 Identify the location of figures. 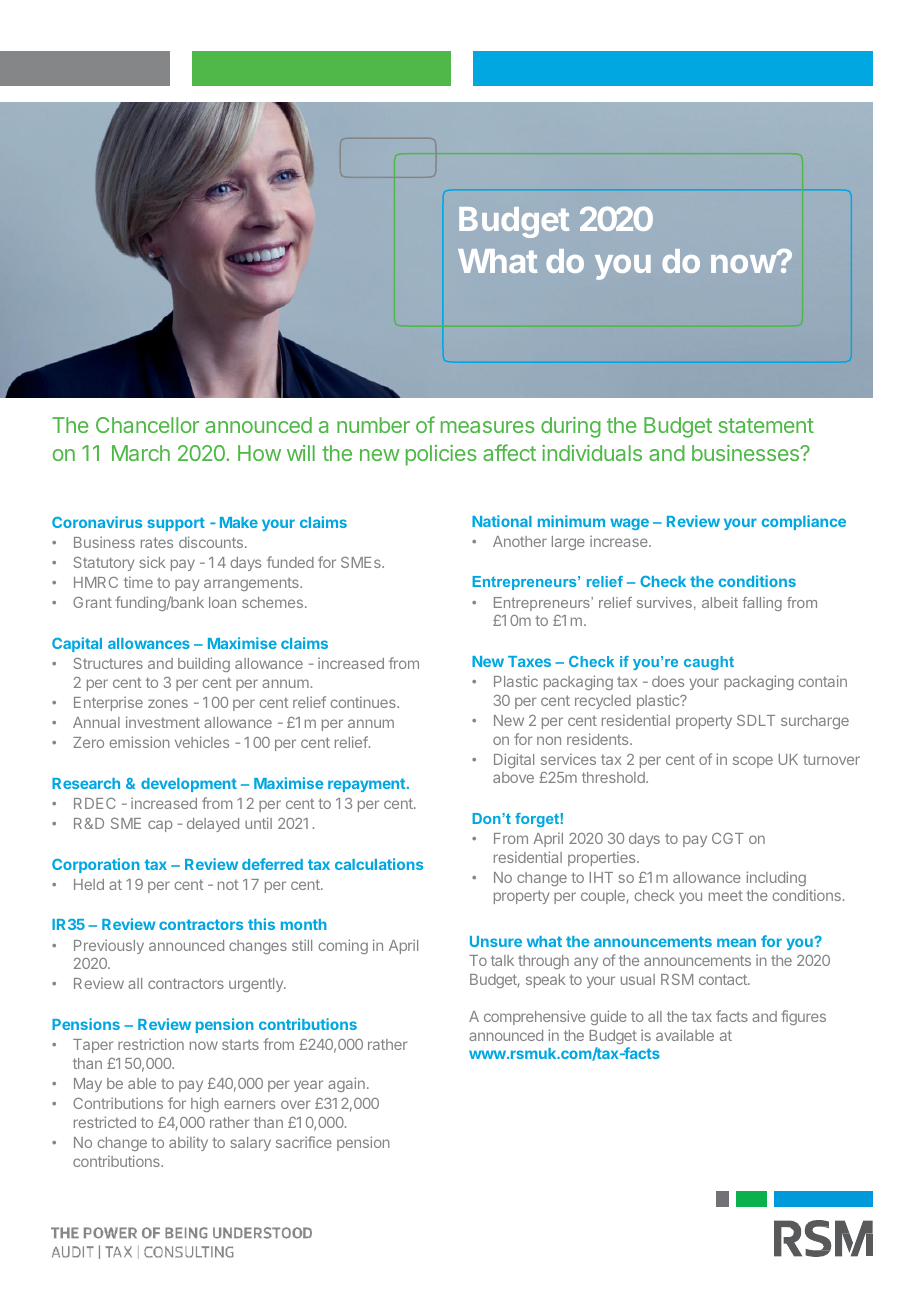
(803, 1017).
